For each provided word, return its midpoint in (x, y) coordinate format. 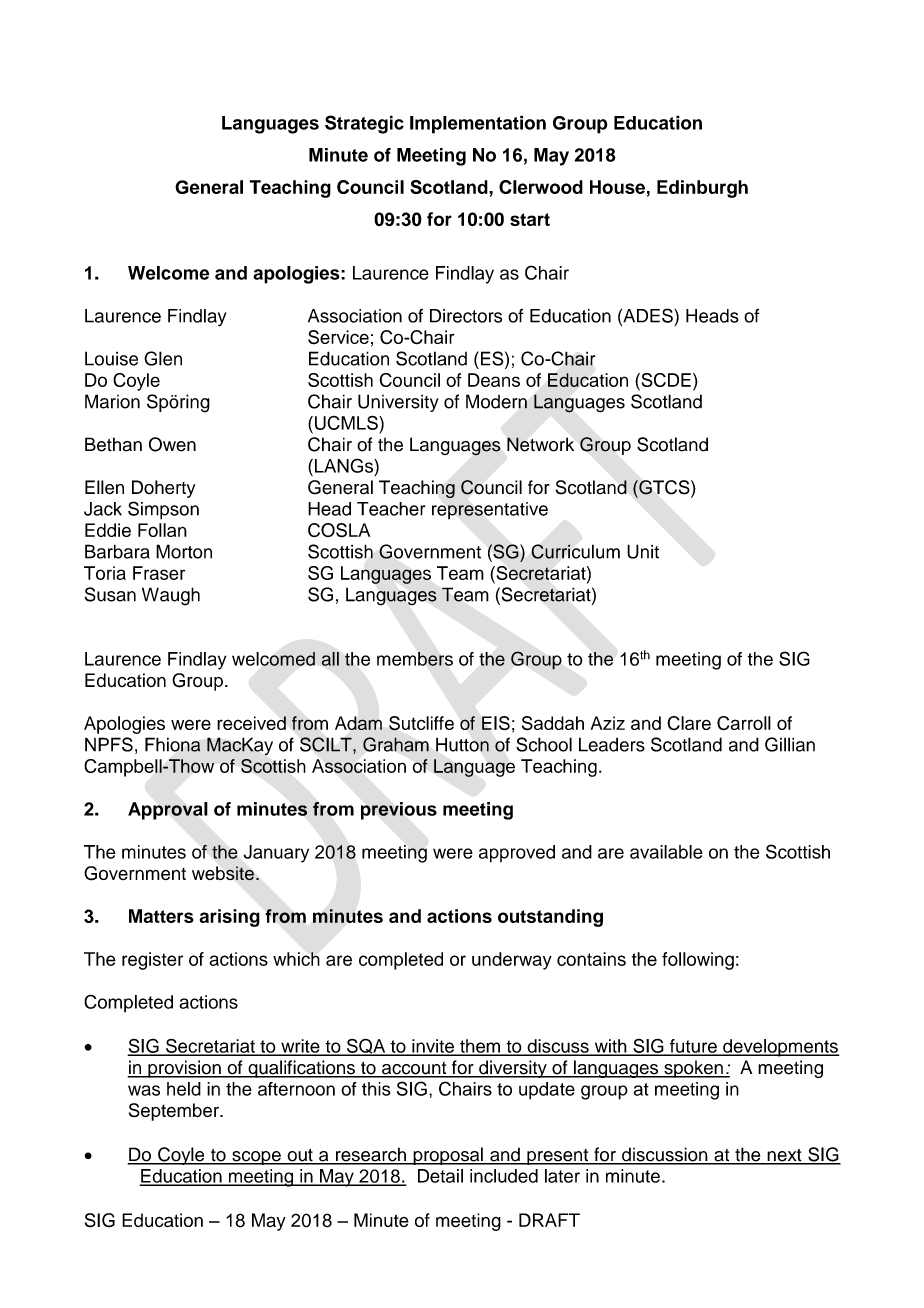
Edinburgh (702, 189)
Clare (689, 723)
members (415, 659)
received (251, 723)
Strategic (364, 124)
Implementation (478, 124)
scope (256, 1158)
